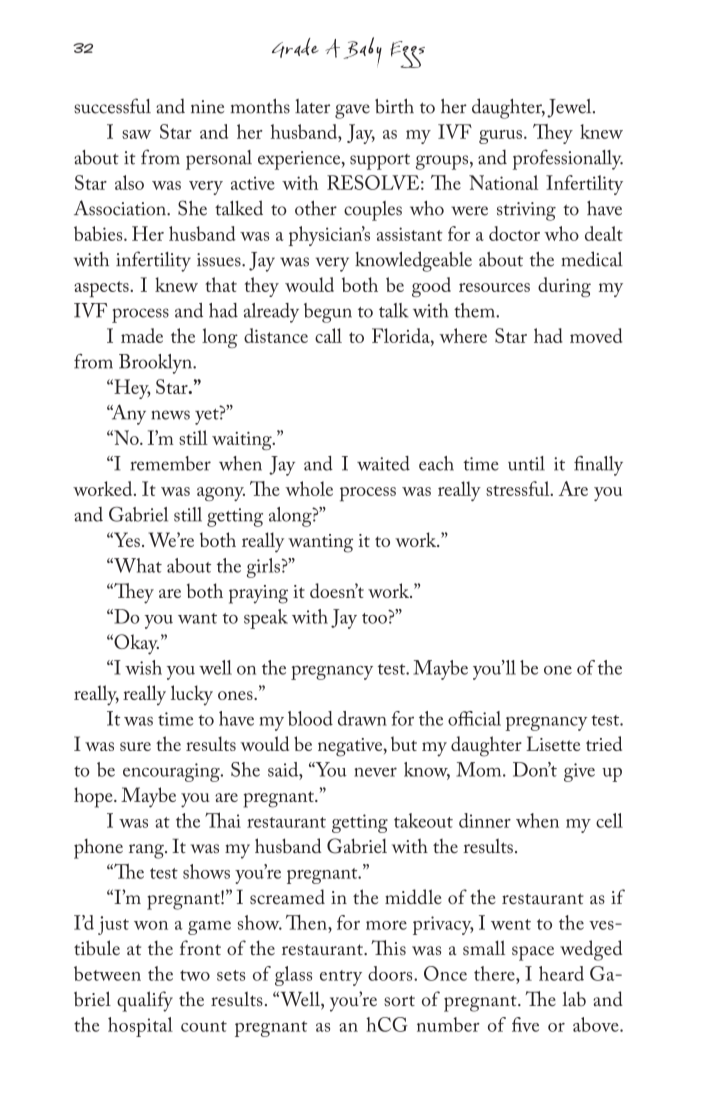 This screenshot has height=1115, width=721. What do you see at coordinates (328, 335) in the screenshot?
I see `call` at bounding box center [328, 335].
